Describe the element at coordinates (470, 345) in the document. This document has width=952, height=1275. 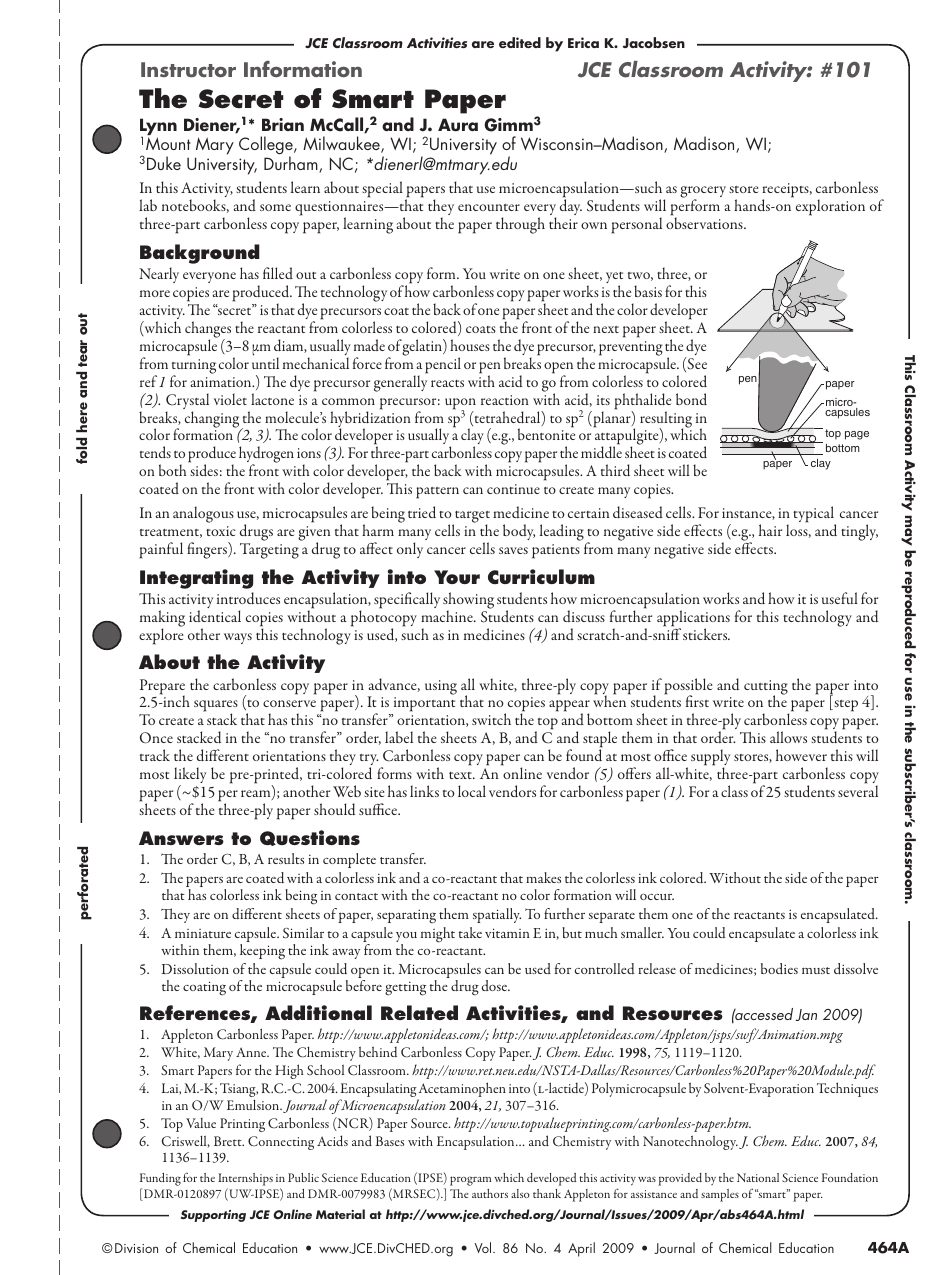
I see `houses` at that location.
